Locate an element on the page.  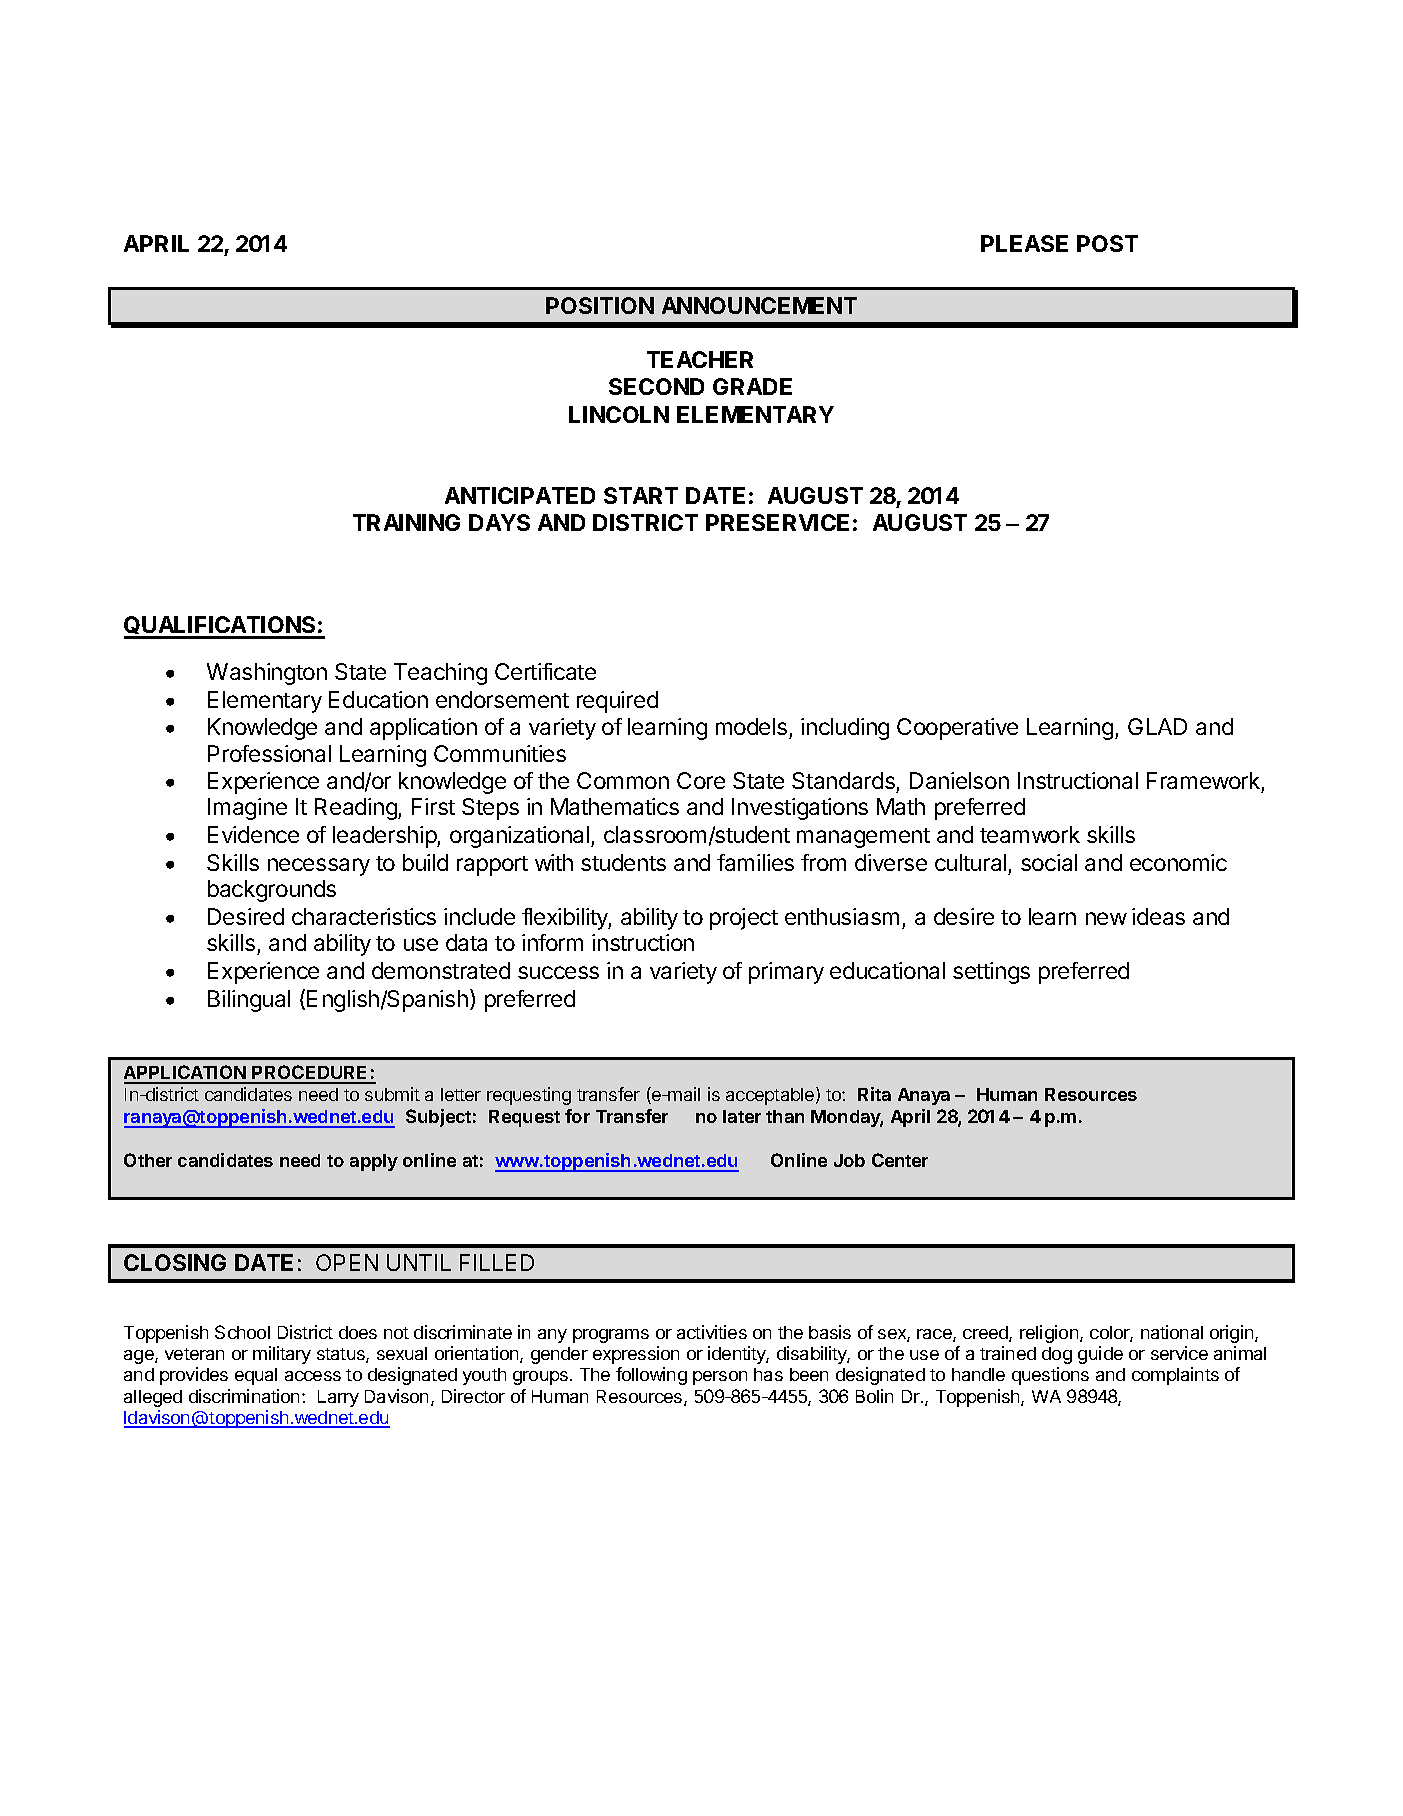
teamwork is located at coordinates (1030, 834).
